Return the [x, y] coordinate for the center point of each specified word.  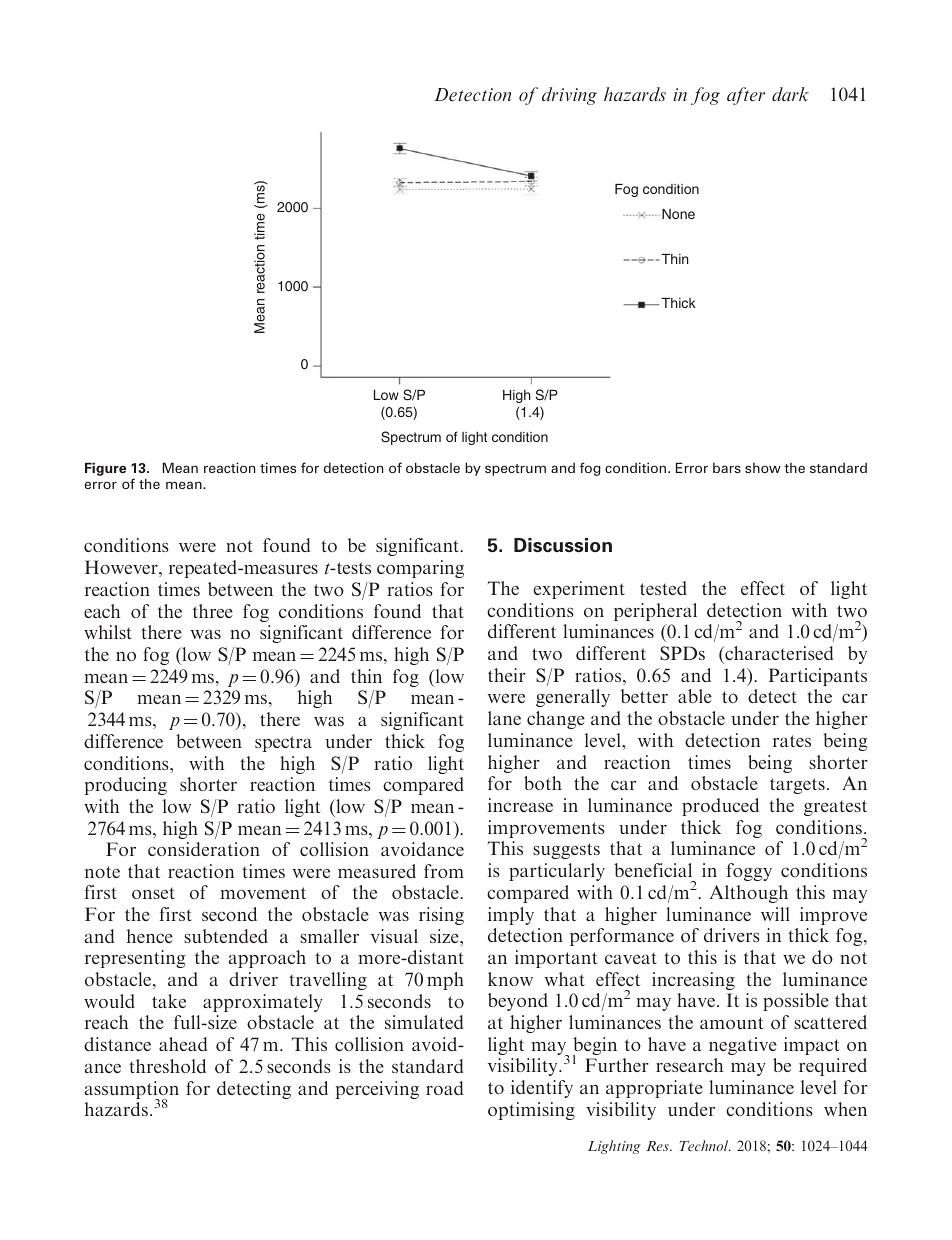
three [213, 611]
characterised [778, 653]
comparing [420, 569]
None [678, 214]
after [746, 96]
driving [569, 96]
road [444, 1088]
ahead [183, 1044]
